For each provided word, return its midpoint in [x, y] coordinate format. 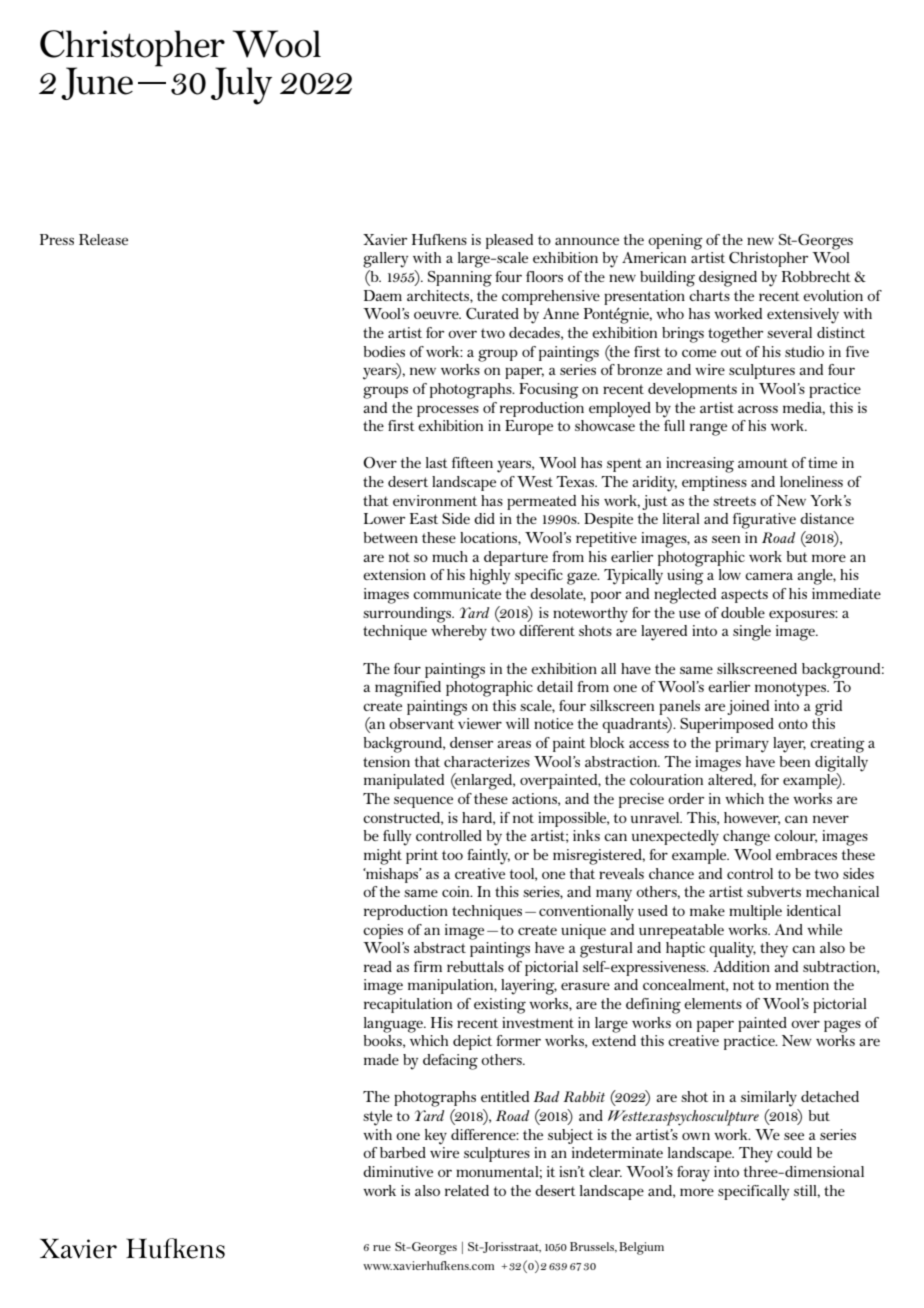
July [241, 86]
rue [382, 1248]
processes [448, 411]
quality [732, 950]
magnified [408, 689]
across [758, 409]
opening [675, 242]
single [752, 633]
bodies [384, 351]
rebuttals [475, 966]
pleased [509, 241]
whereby [459, 633]
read [378, 966]
